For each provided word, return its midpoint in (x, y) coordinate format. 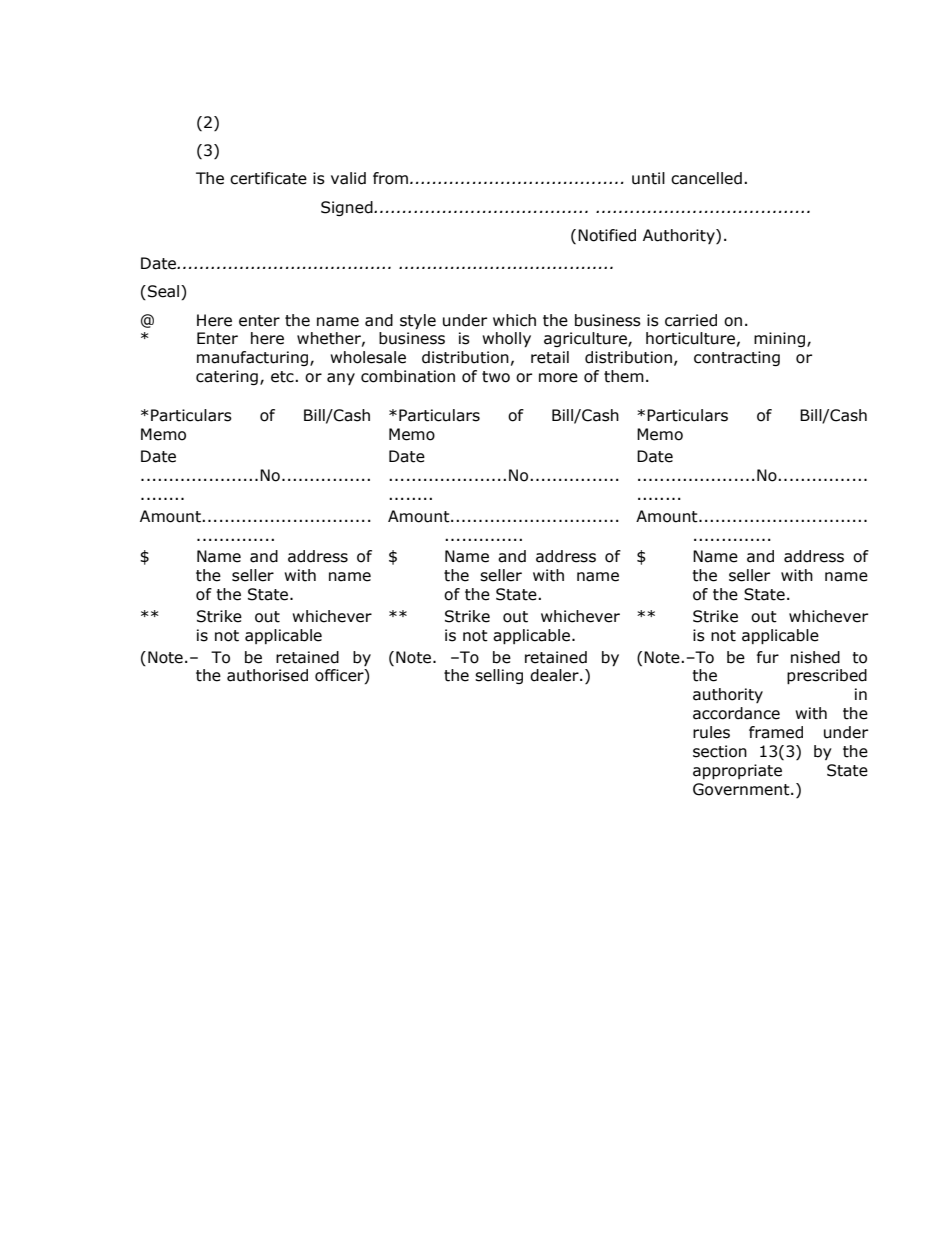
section (720, 751)
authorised (267, 675)
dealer (555, 675)
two (496, 377)
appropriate (737, 771)
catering (227, 377)
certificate (268, 178)
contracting (737, 358)
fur (768, 657)
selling (499, 676)
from (392, 178)
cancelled (706, 178)
